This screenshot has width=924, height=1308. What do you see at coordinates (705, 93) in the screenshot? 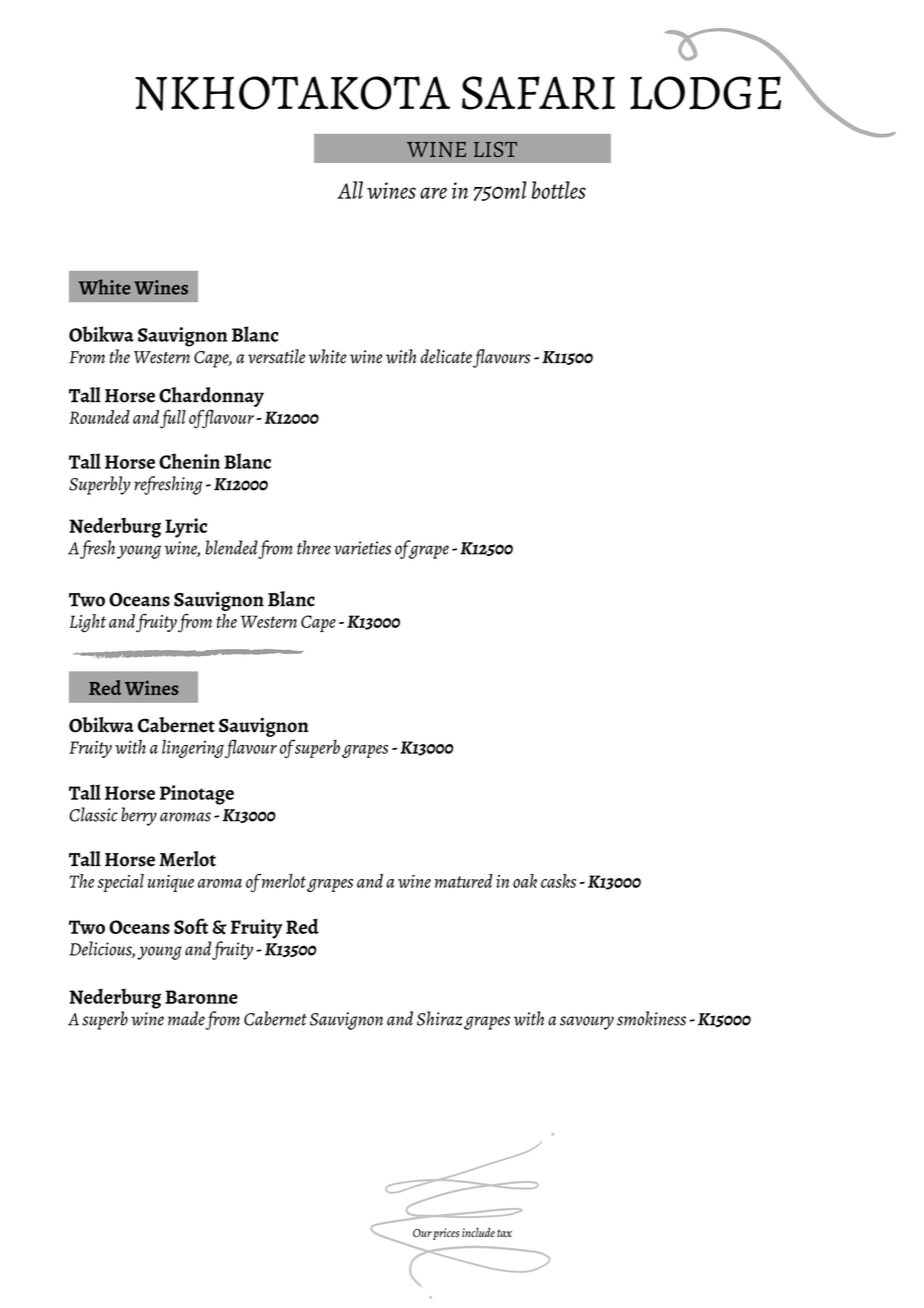
I see `LODGE` at bounding box center [705, 93].
